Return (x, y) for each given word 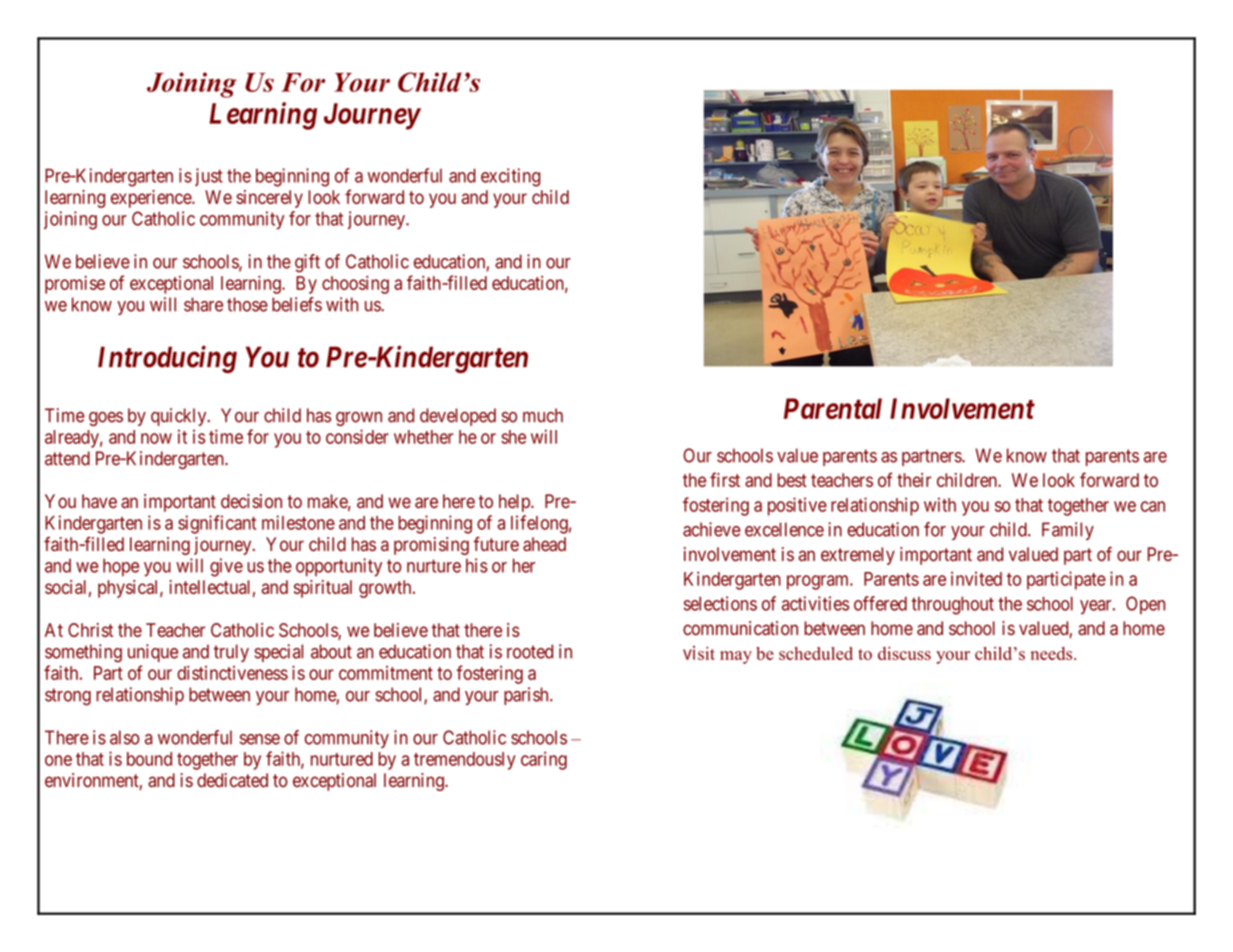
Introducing (167, 359)
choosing (355, 285)
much (543, 415)
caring (544, 760)
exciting (510, 177)
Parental (833, 408)
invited (976, 578)
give (226, 567)
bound (149, 759)
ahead (544, 544)
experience (152, 199)
